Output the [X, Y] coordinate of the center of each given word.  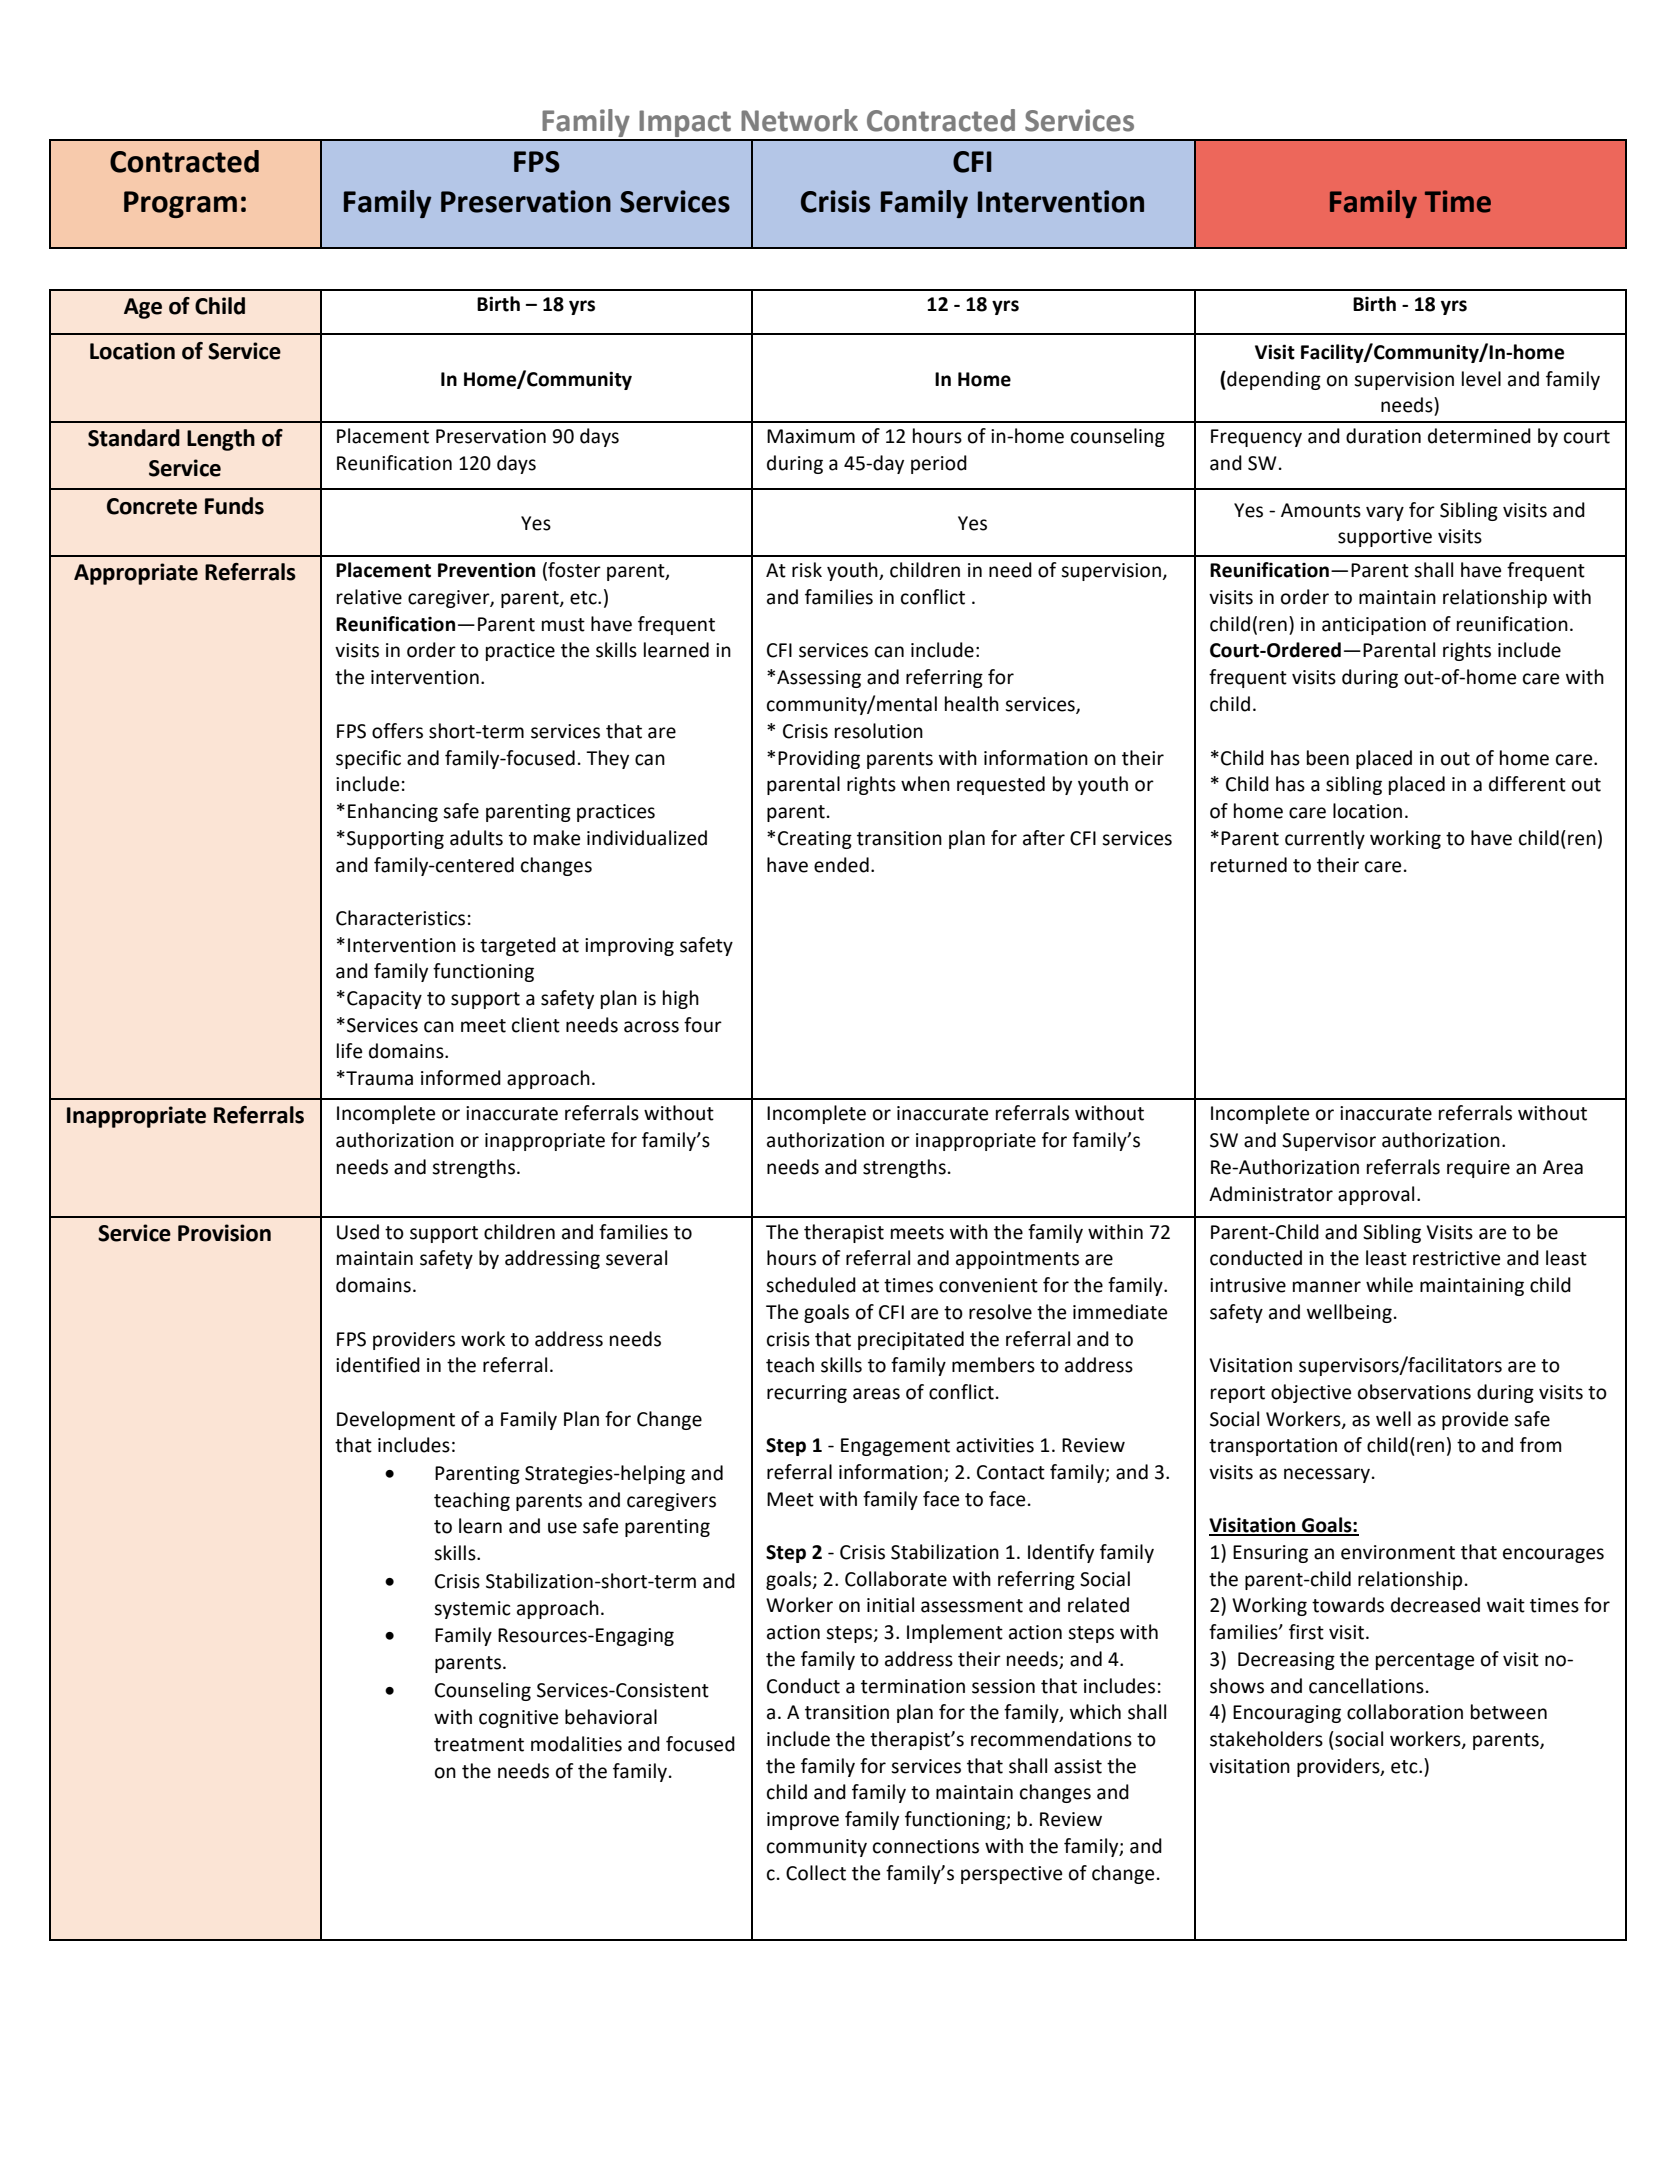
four [703, 1025]
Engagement [895, 1447]
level [1481, 379]
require [1478, 1169]
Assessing [819, 679]
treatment [479, 1745]
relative [369, 597]
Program [180, 204]
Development [396, 1420]
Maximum [811, 436]
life [349, 1051]
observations [1414, 1392]
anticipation [1374, 626]
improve [803, 1821]
